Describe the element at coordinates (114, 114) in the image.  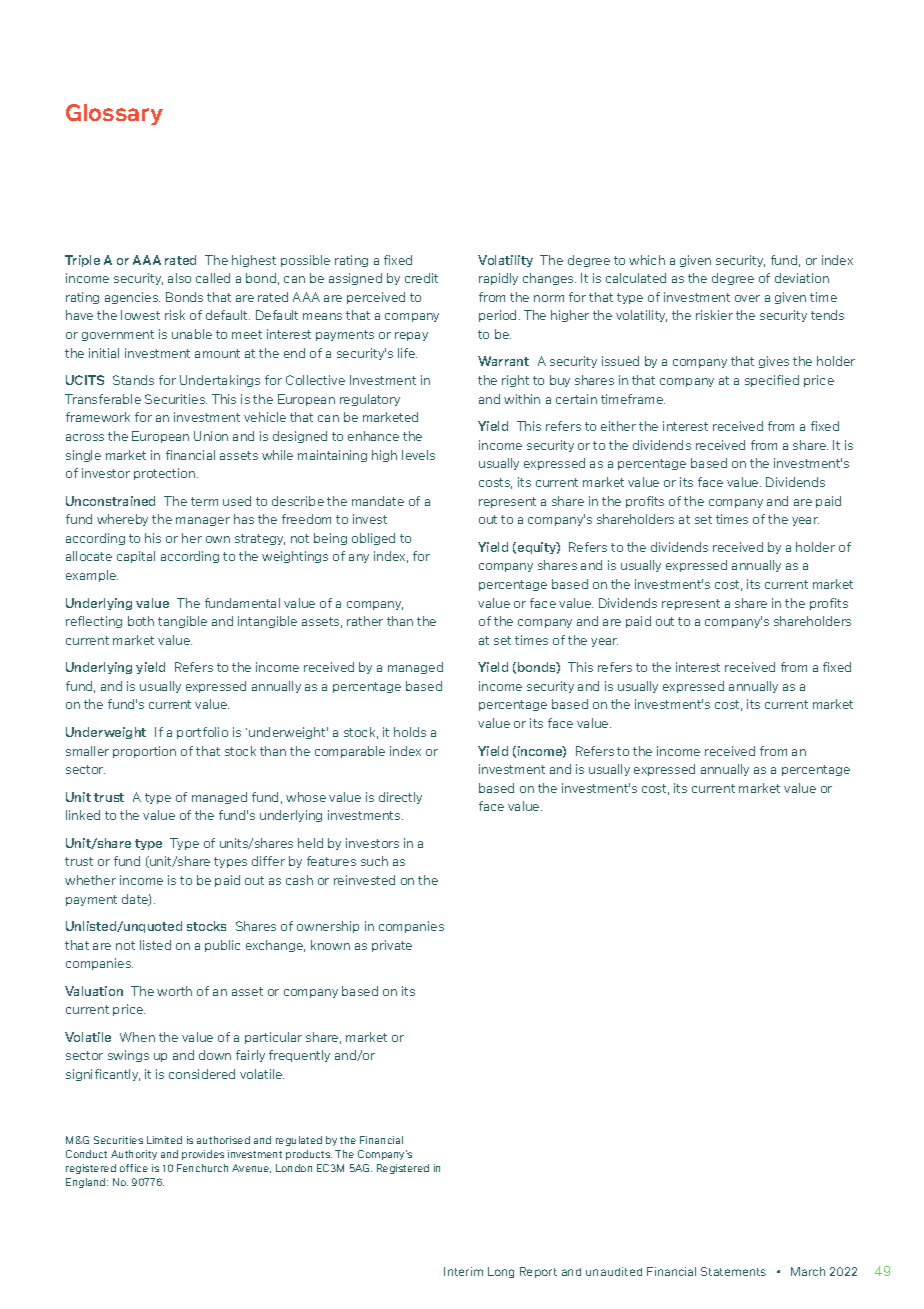
I see `Glossary` at that location.
